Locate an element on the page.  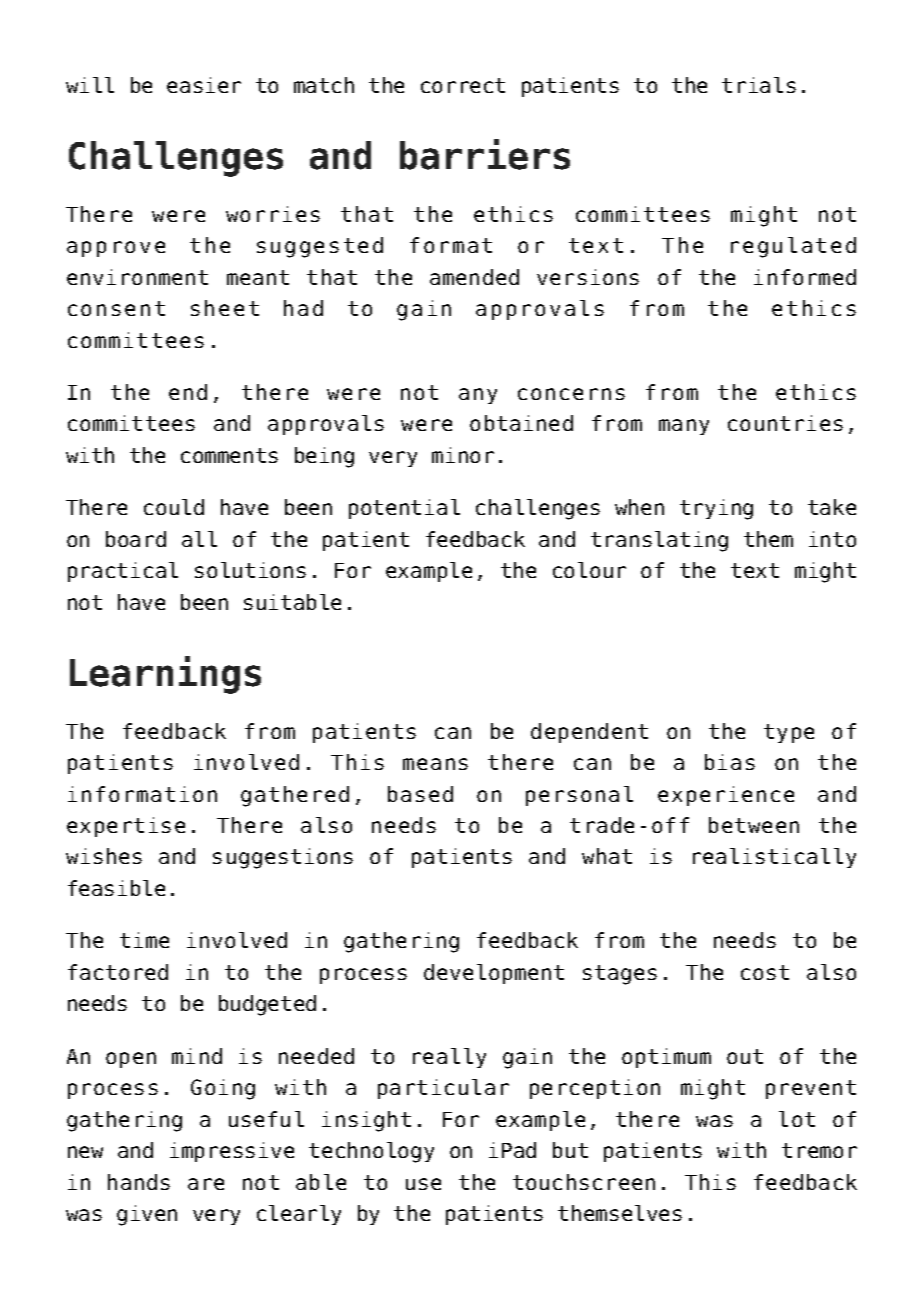
are is located at coordinates (206, 1184).
